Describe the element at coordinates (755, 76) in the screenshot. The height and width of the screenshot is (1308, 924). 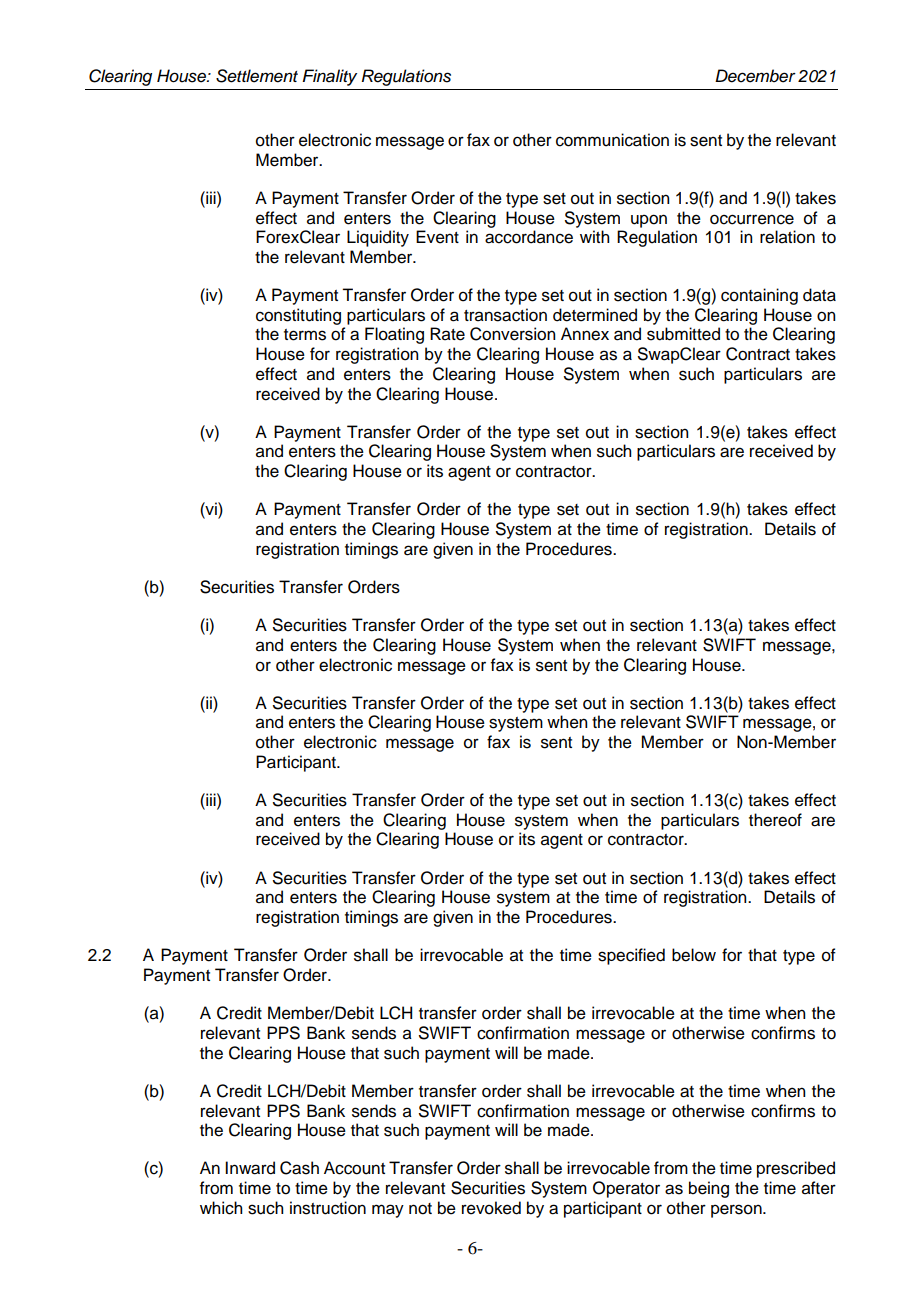
I see `December` at that location.
